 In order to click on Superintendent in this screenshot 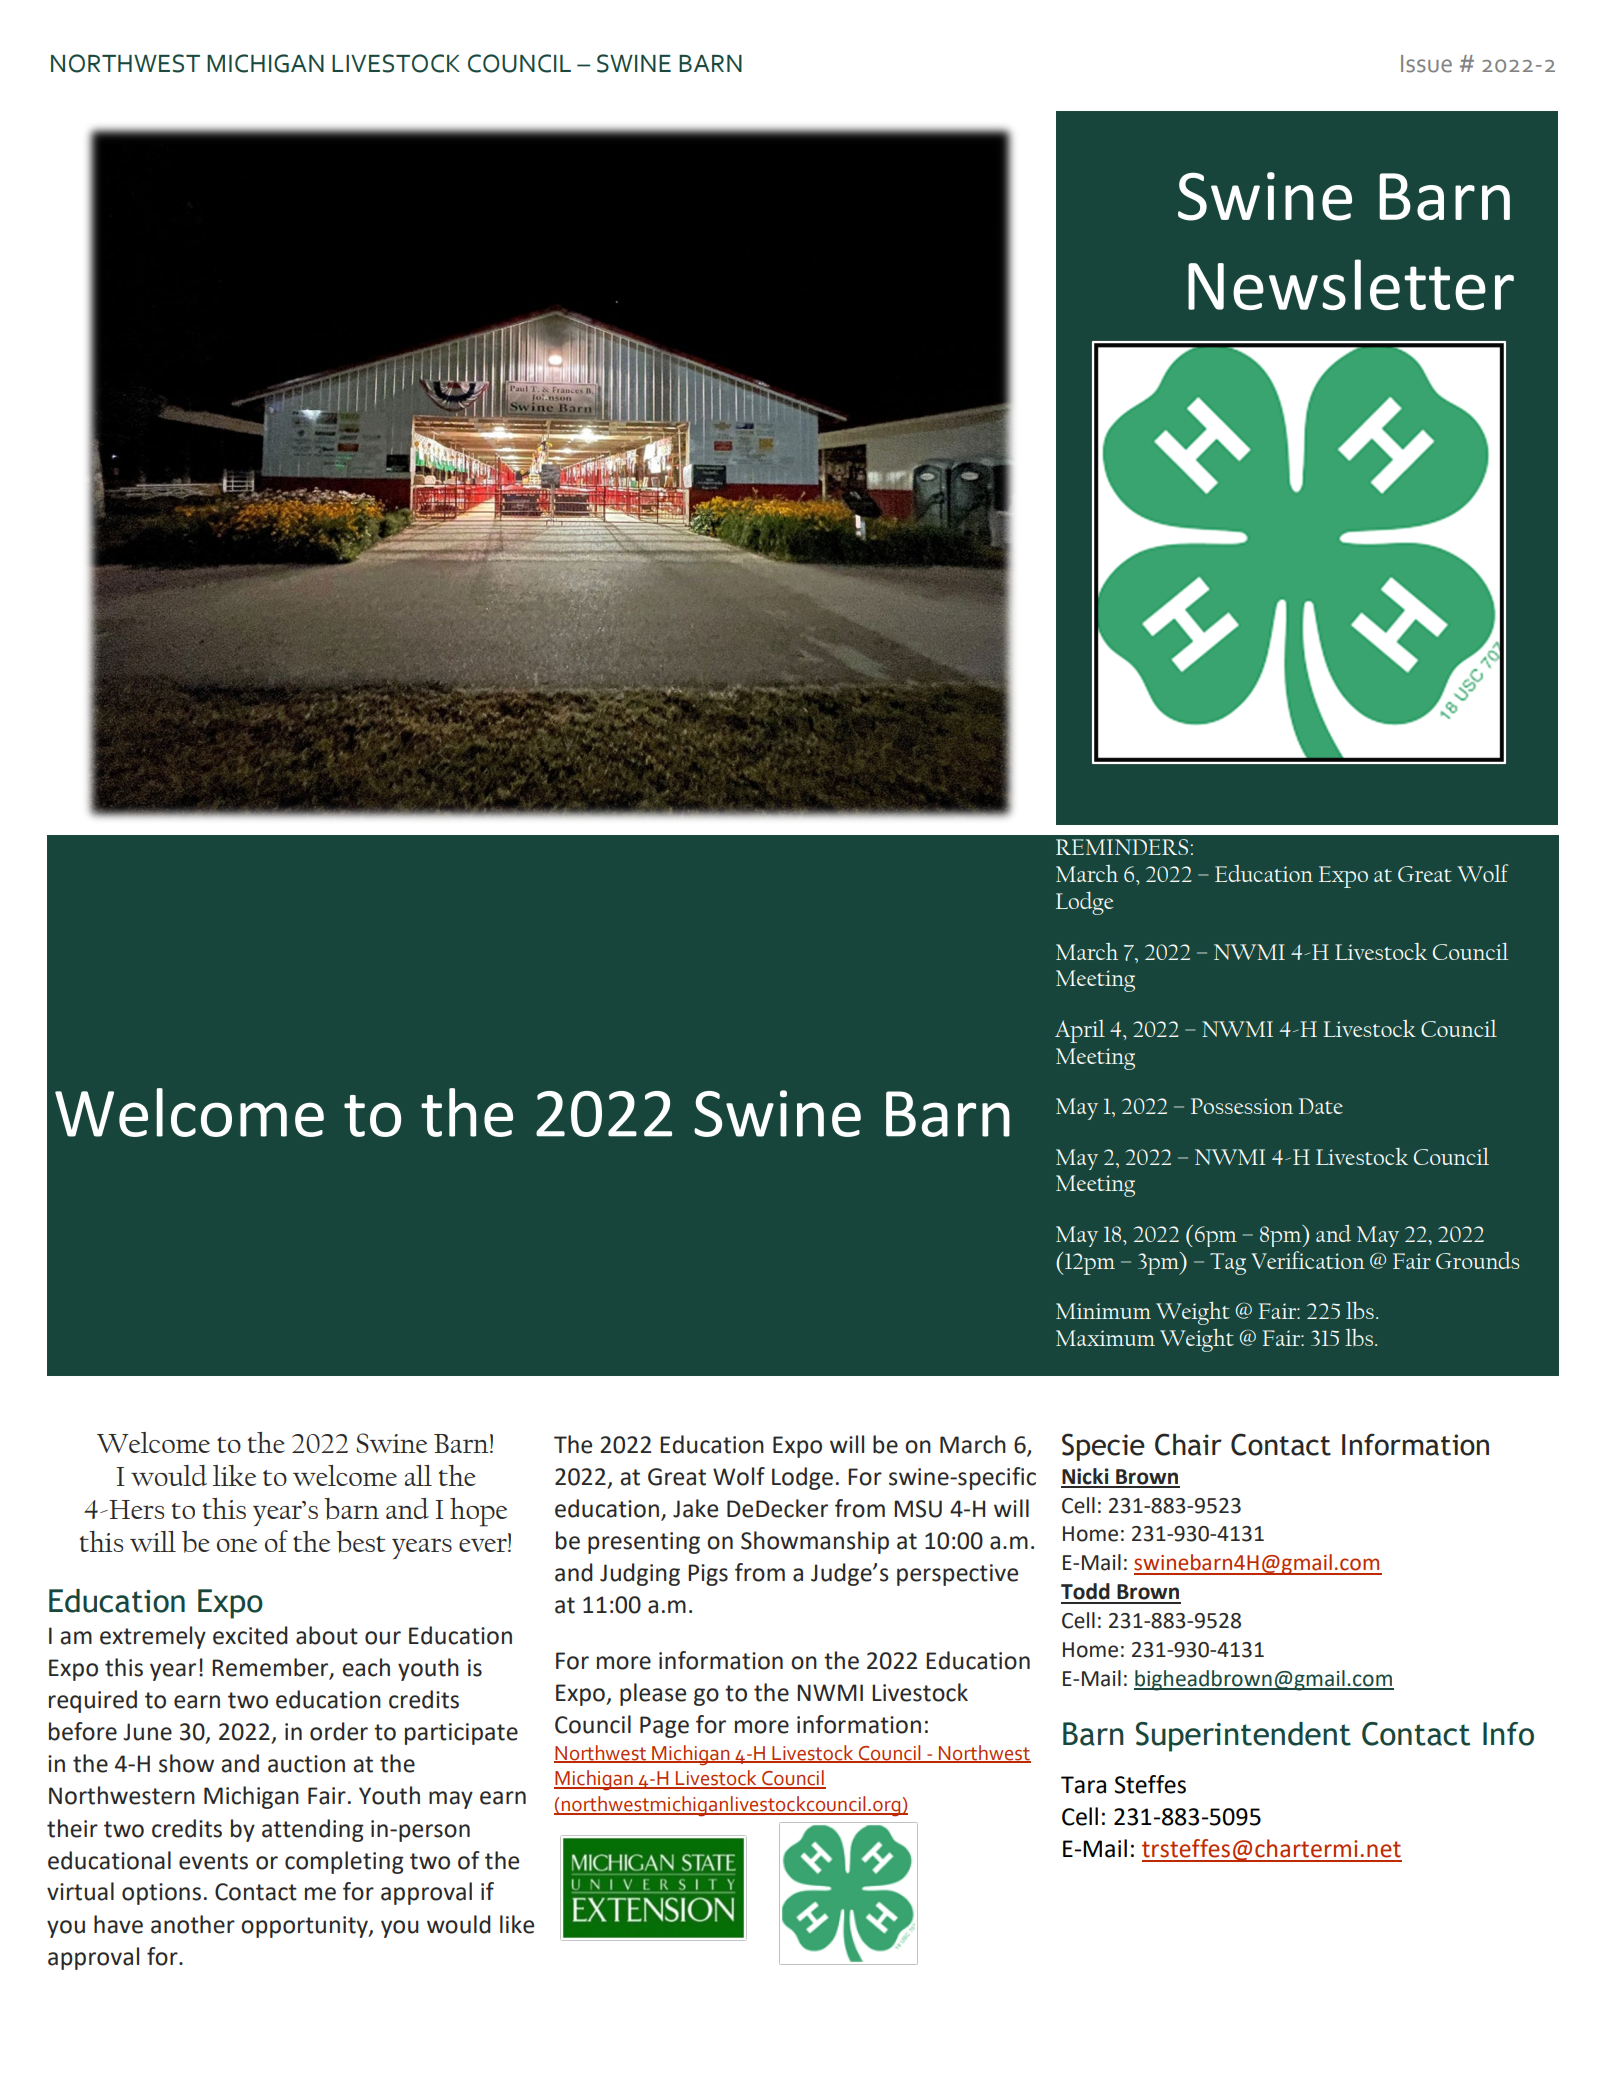, I will do `click(1243, 1737)`.
